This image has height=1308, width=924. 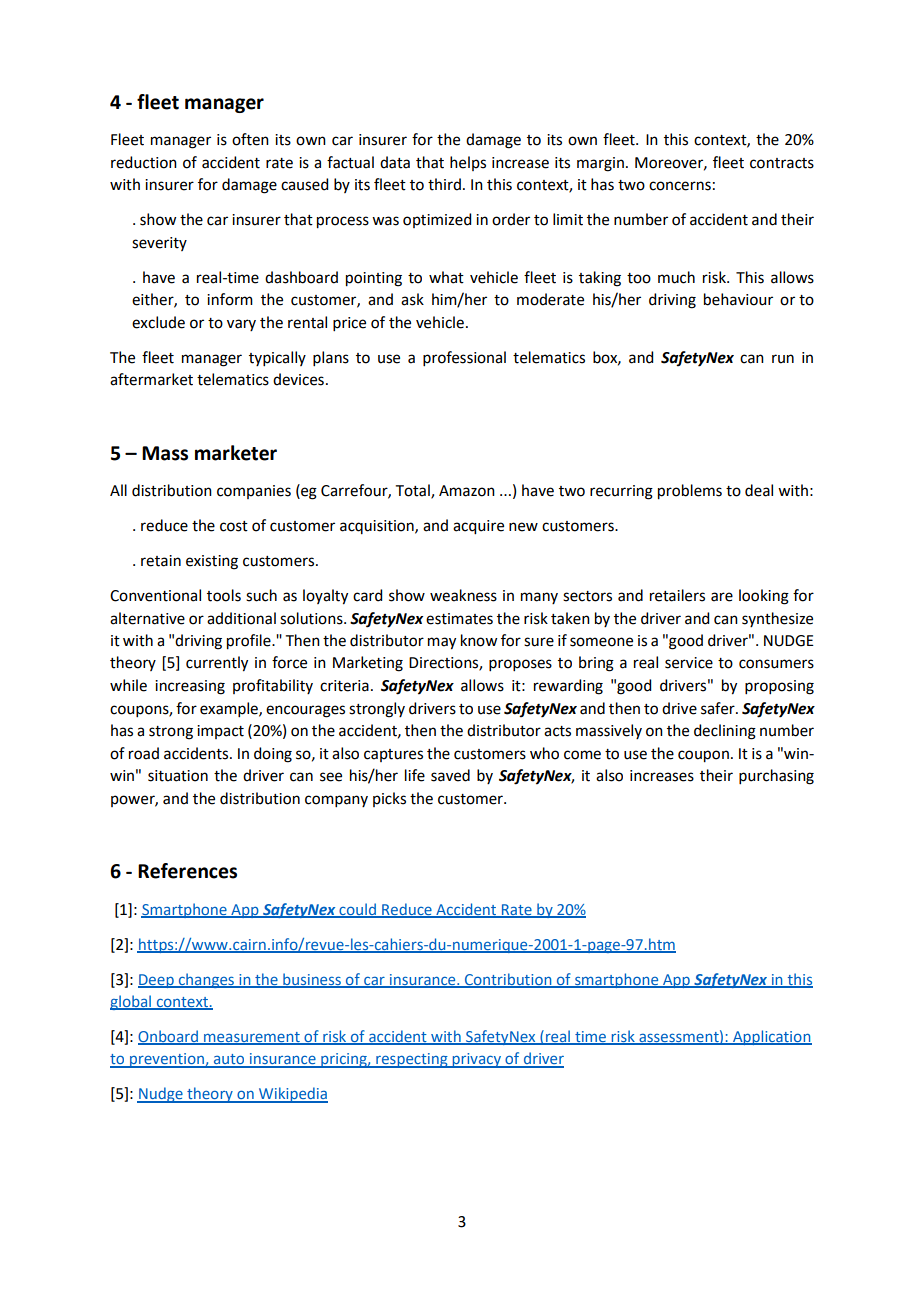 I want to click on picks, so click(x=389, y=799).
